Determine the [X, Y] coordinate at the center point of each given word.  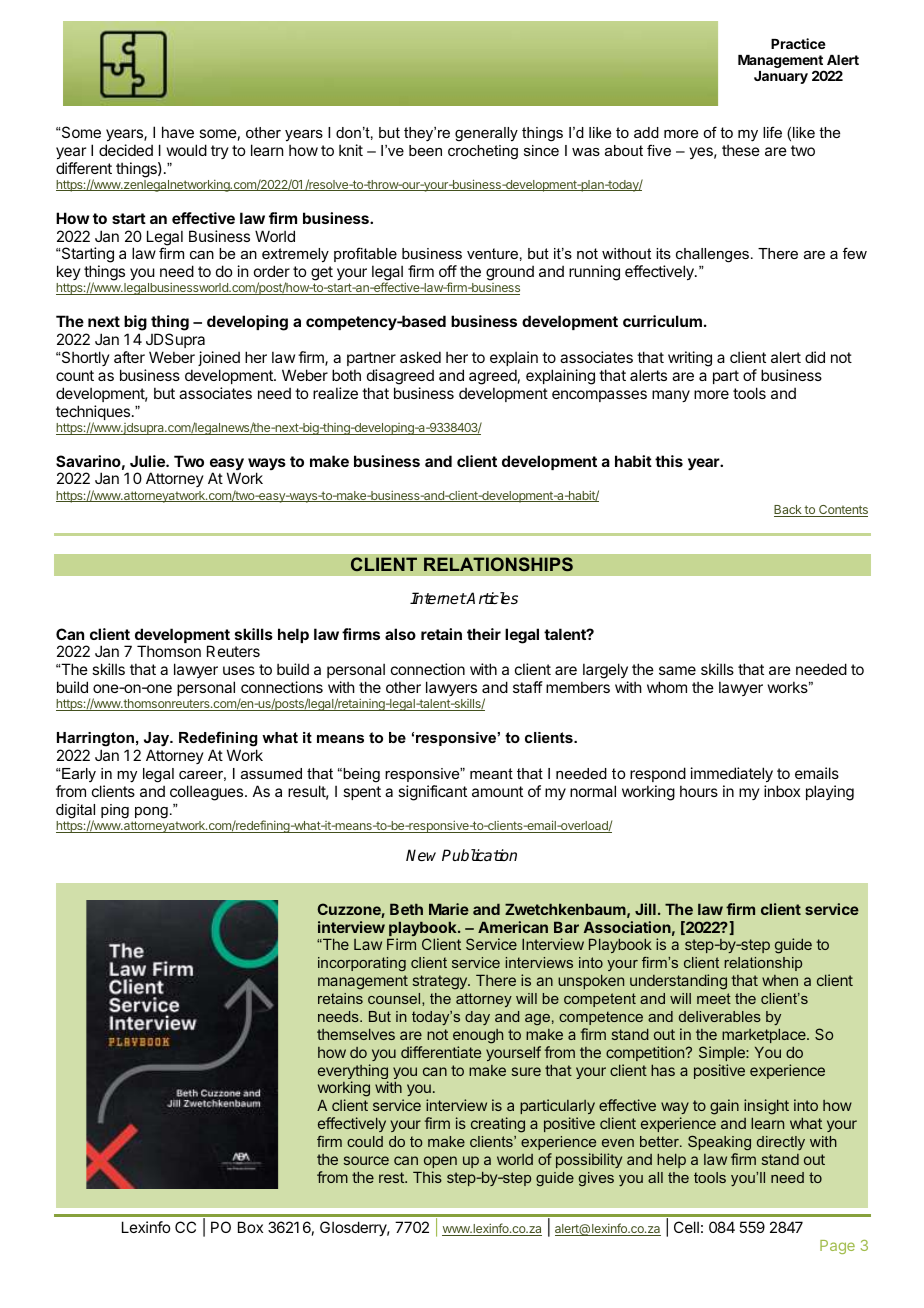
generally [486, 134]
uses [239, 670]
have [178, 132]
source [366, 1160]
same [677, 670]
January [781, 77]
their [484, 634]
